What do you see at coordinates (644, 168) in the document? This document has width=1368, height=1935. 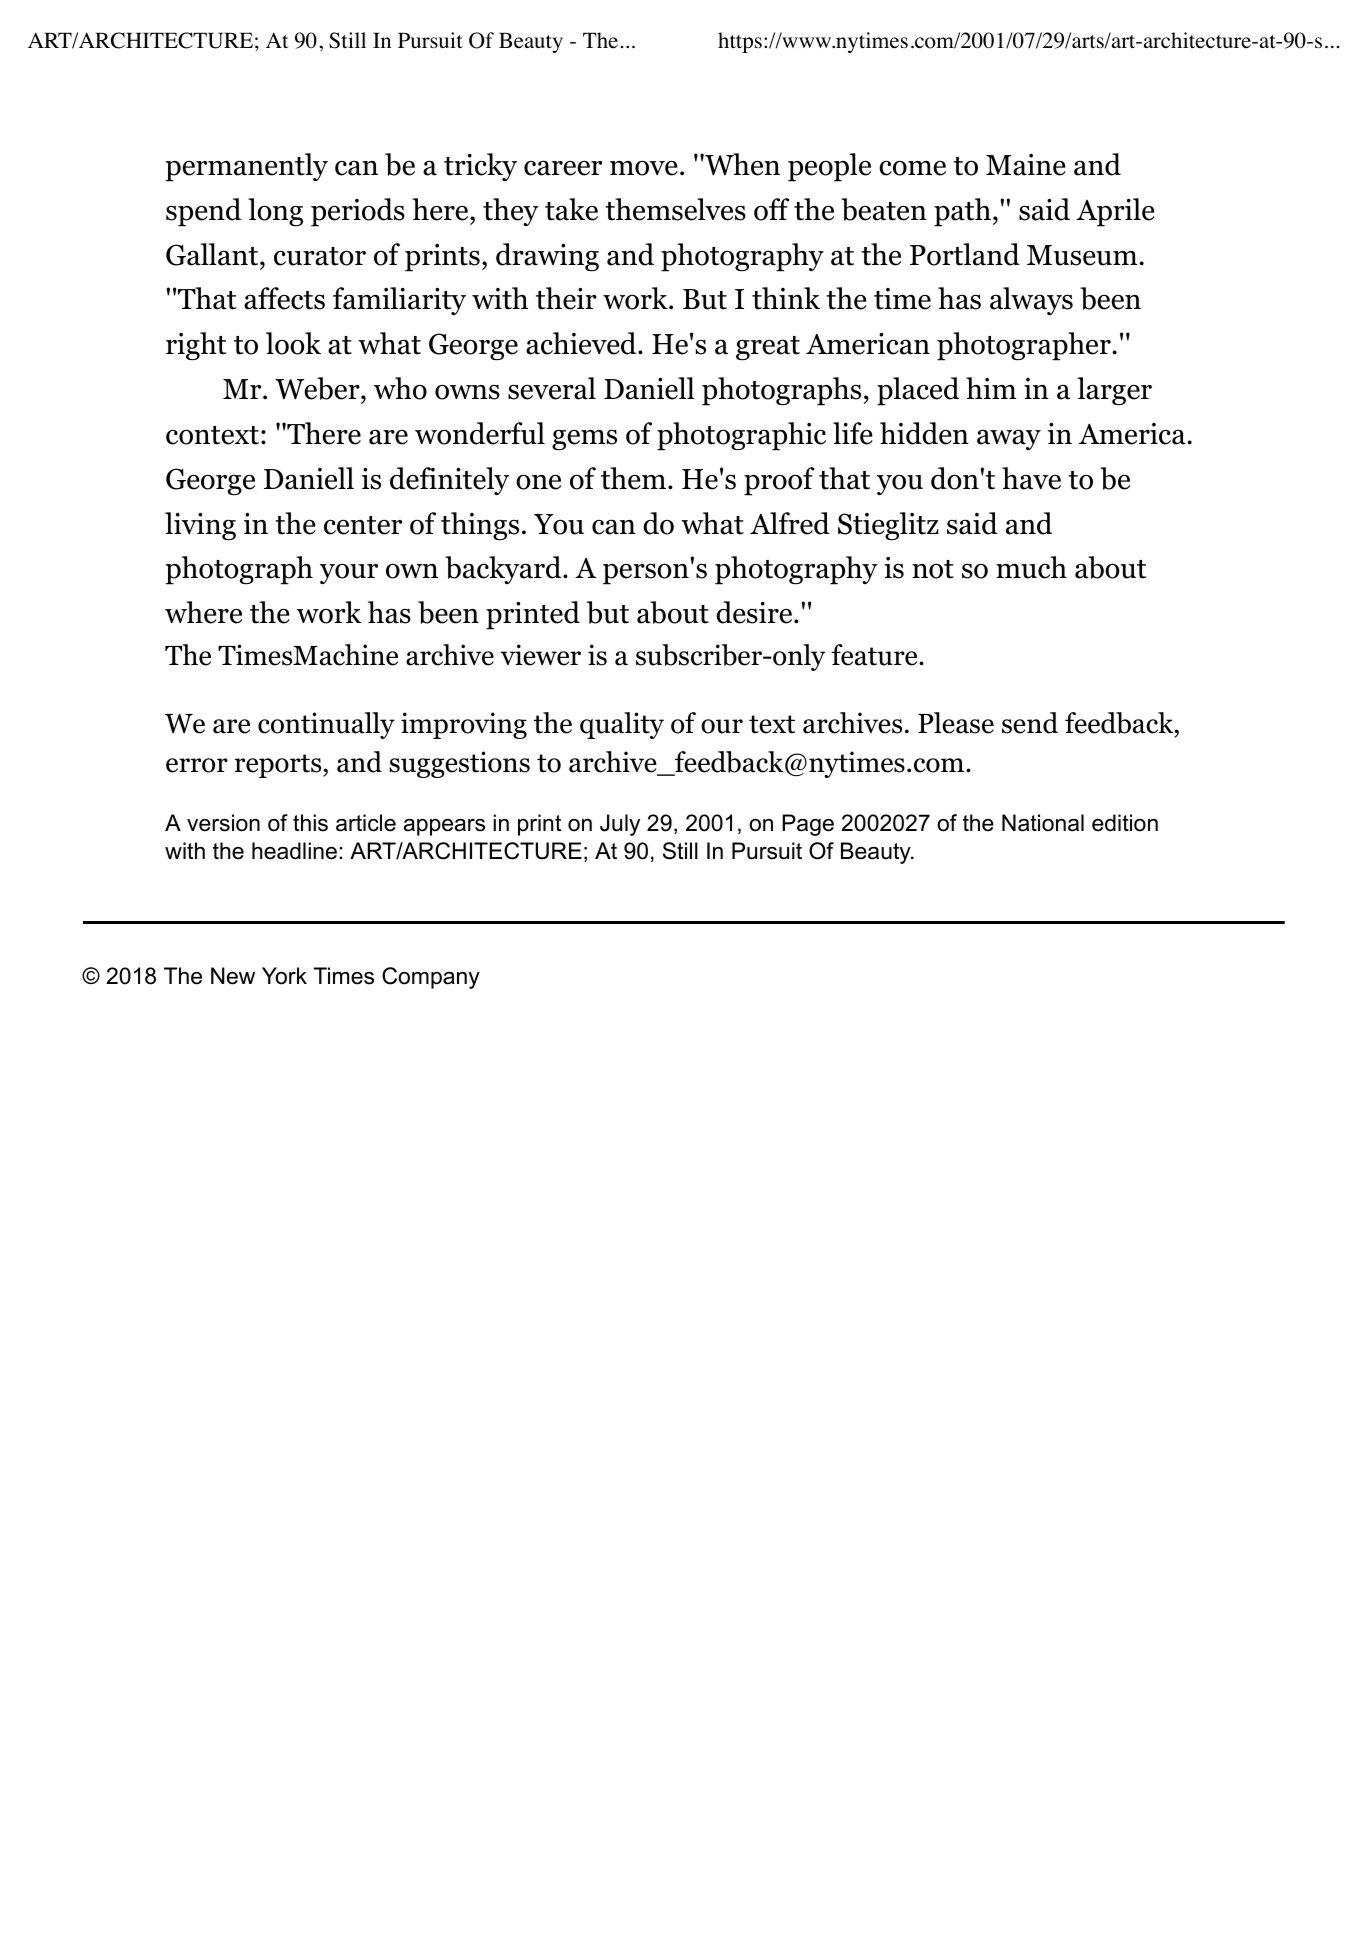 I see `move` at bounding box center [644, 168].
